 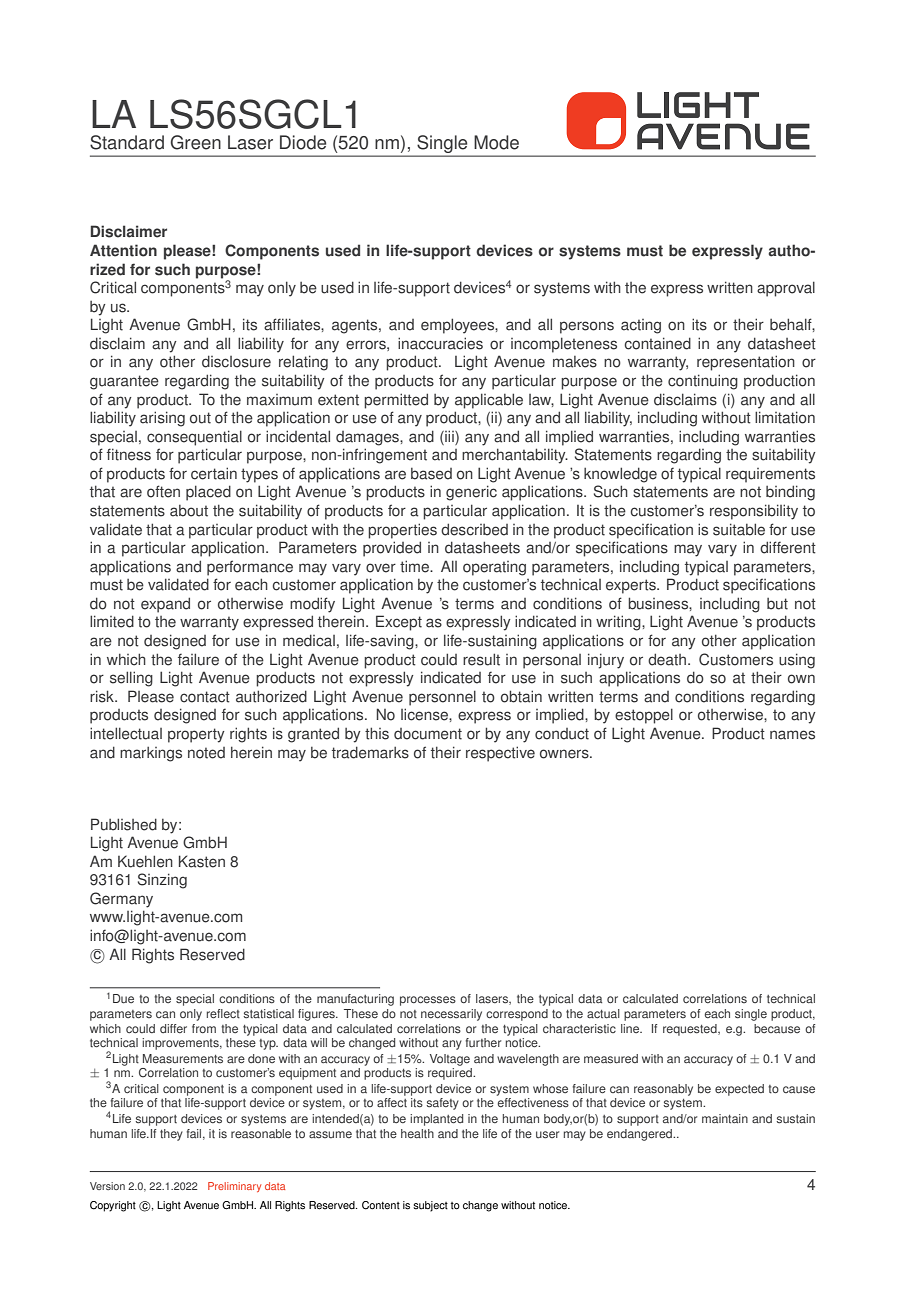 What do you see at coordinates (500, 754) in the screenshot?
I see `respective` at bounding box center [500, 754].
